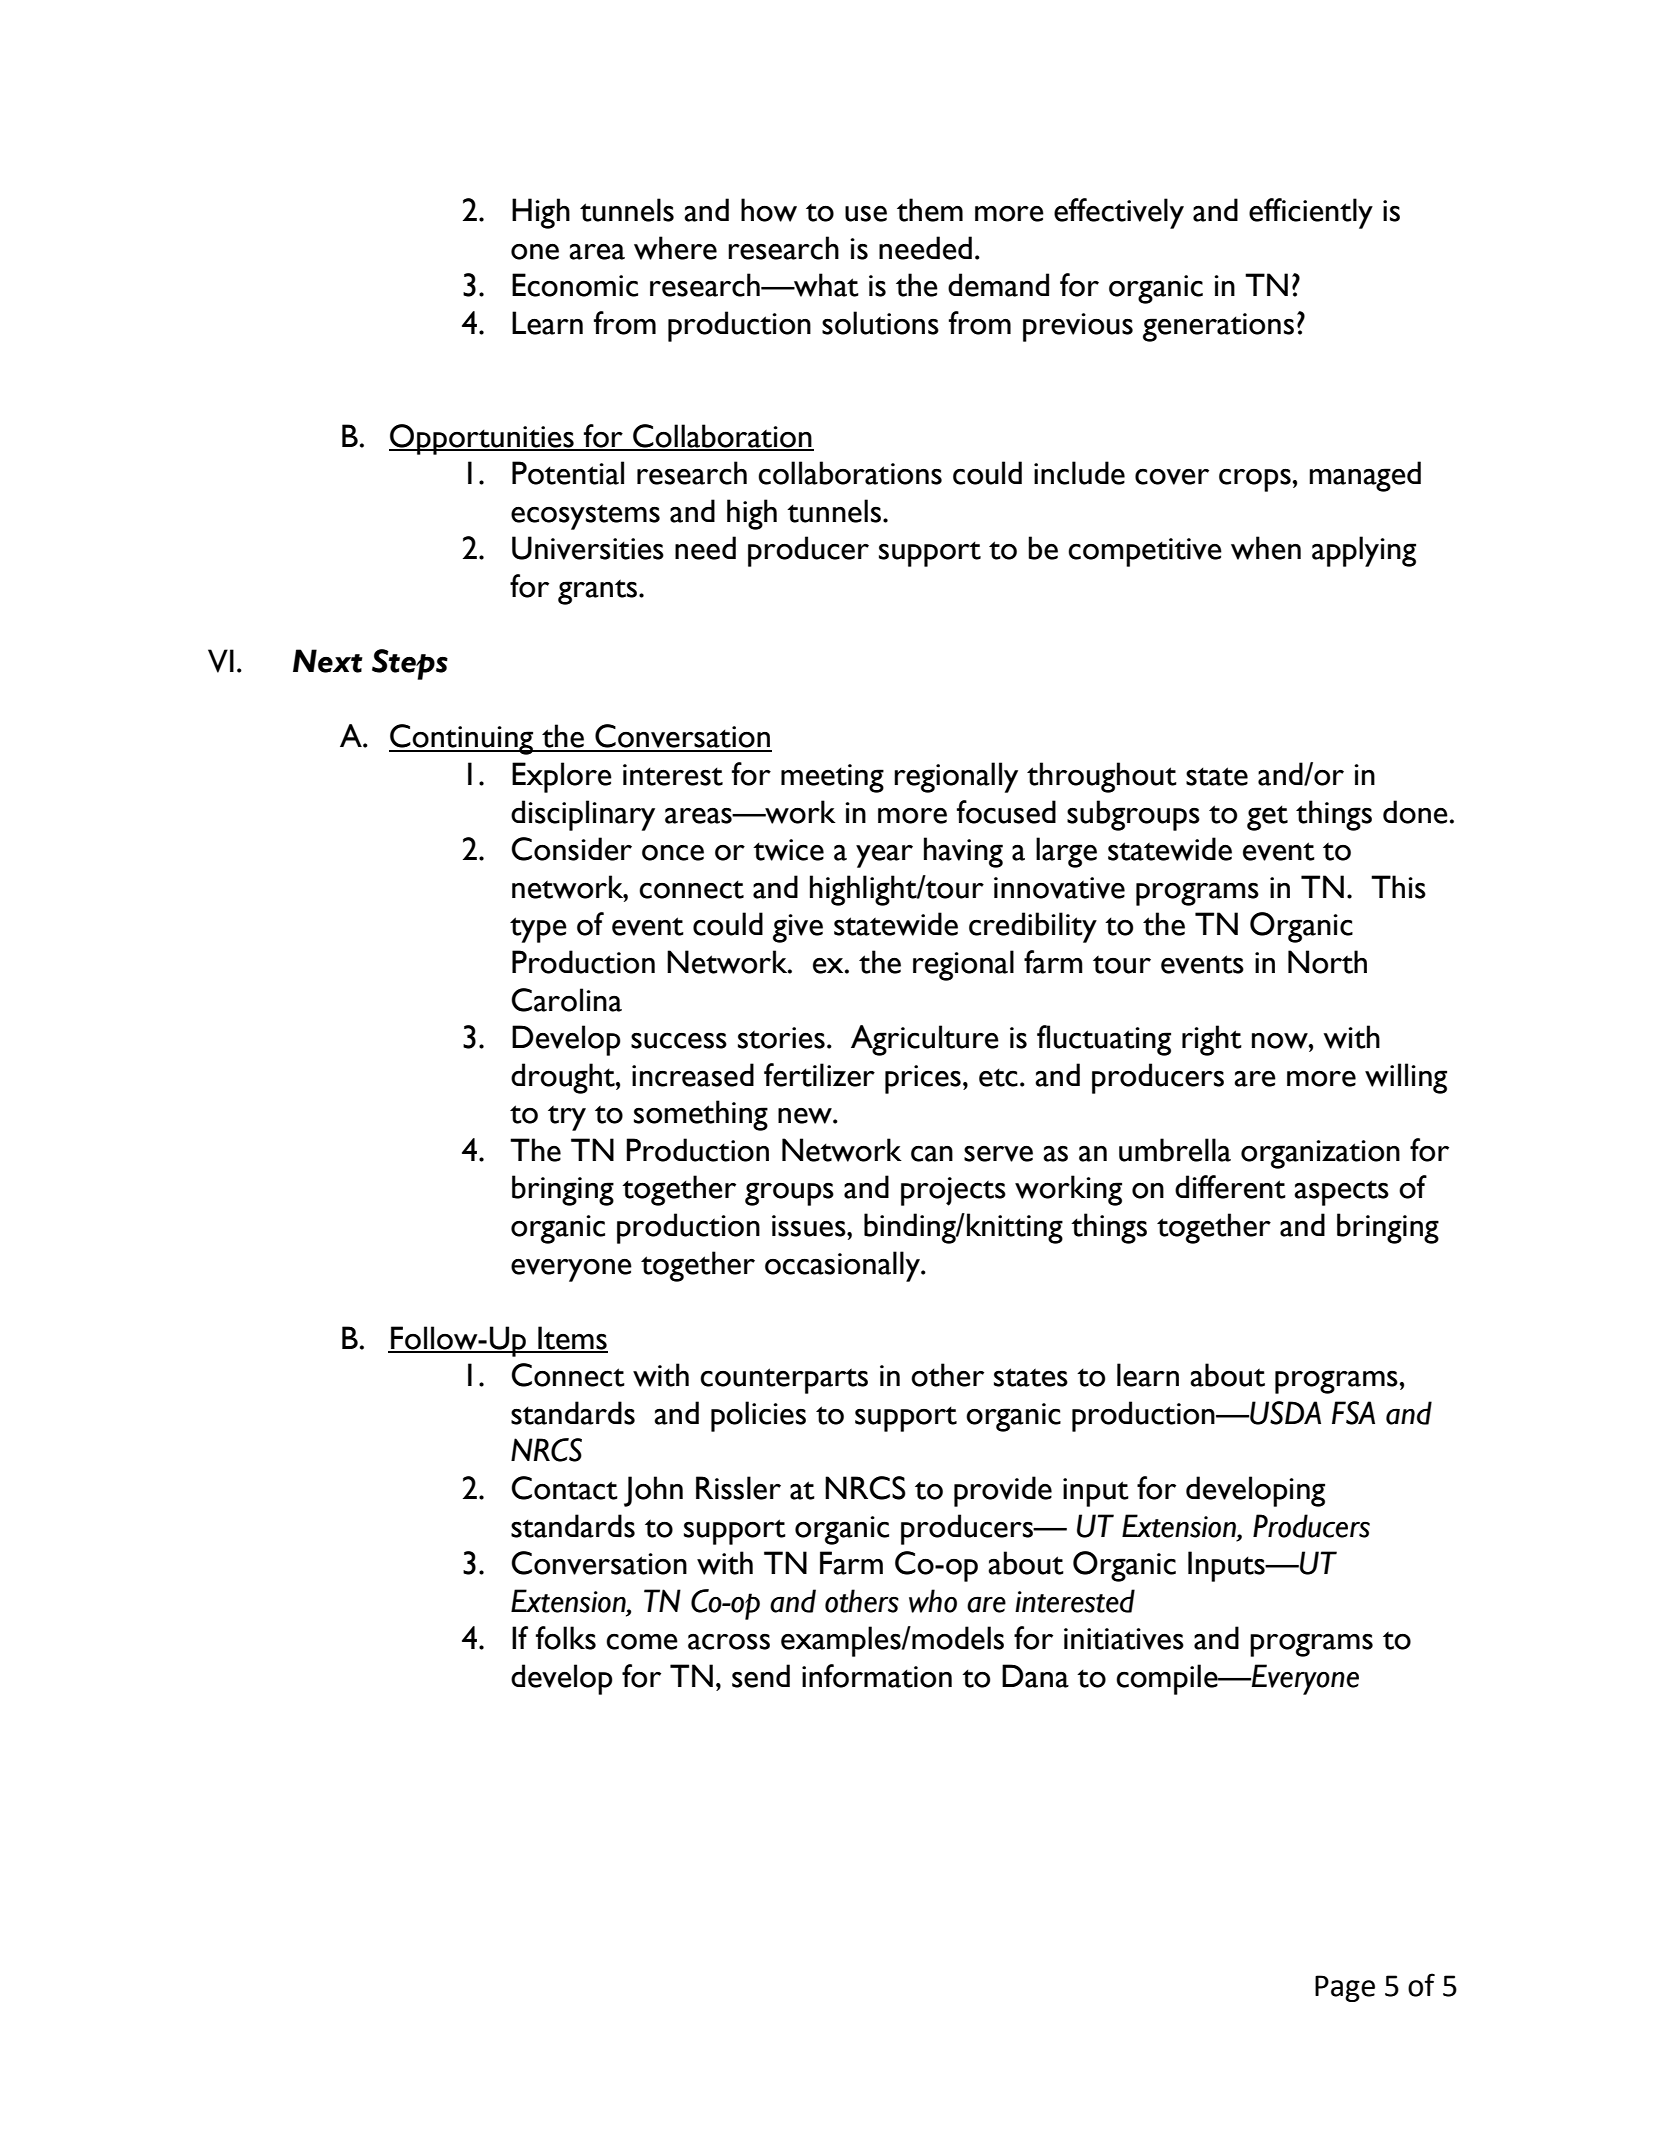 This screenshot has width=1653, height=2139. Describe the element at coordinates (784, 1381) in the screenshot. I see `counterparts` at that location.
